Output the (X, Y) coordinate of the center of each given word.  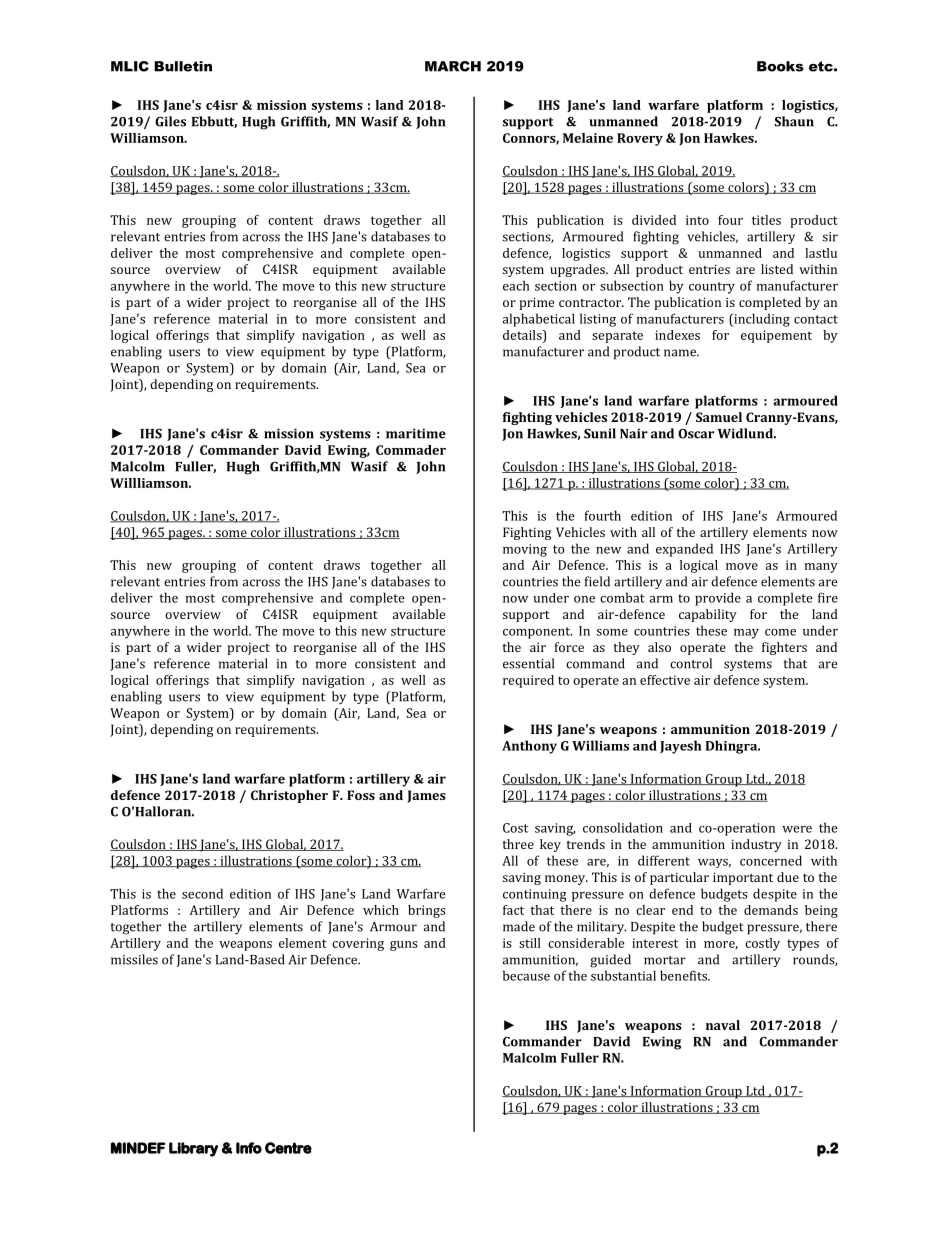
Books (780, 66)
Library (193, 1149)
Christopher (289, 796)
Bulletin (183, 66)
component (537, 633)
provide (718, 599)
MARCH (453, 66)
